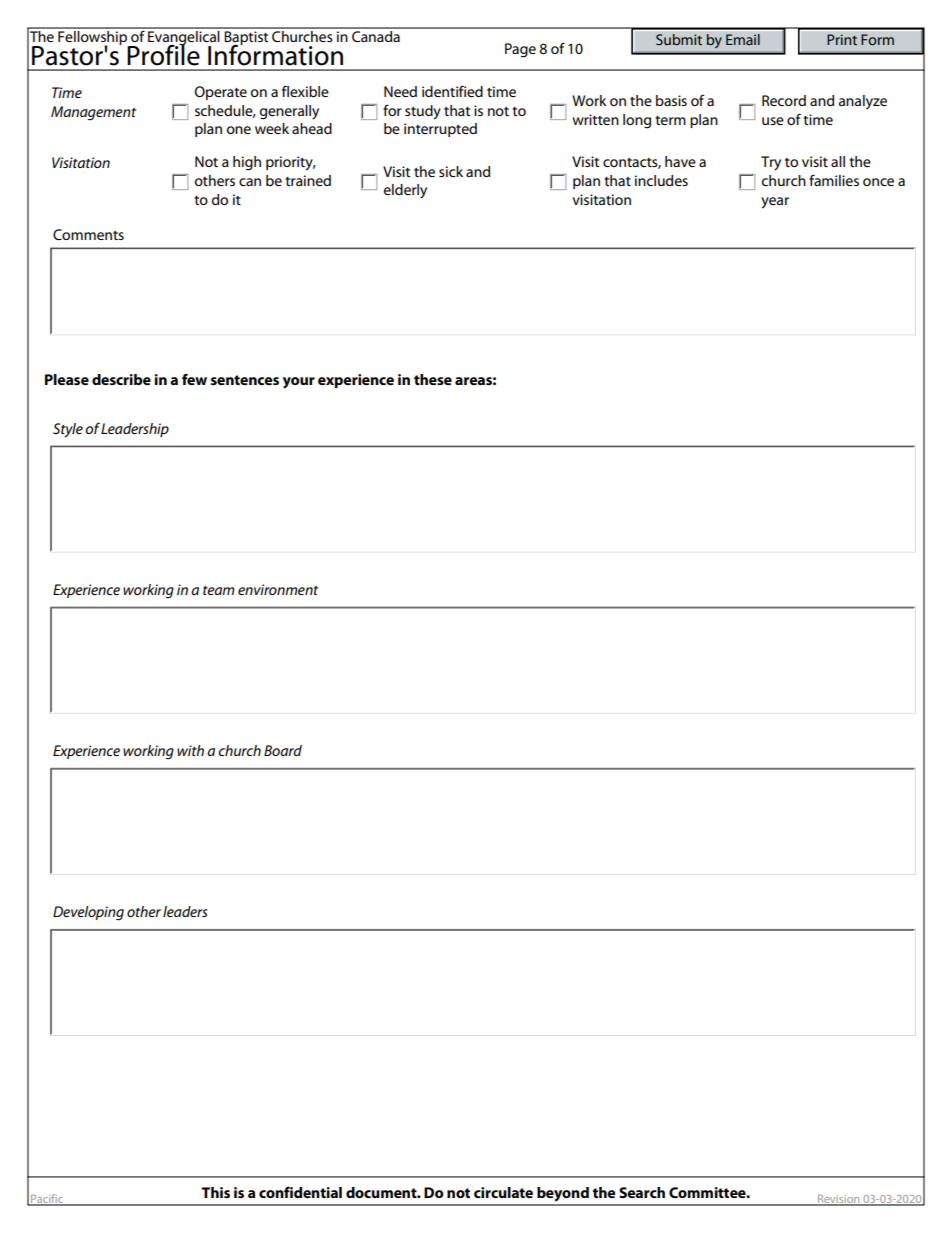  What do you see at coordinates (215, 1192) in the image?
I see `This` at bounding box center [215, 1192].
